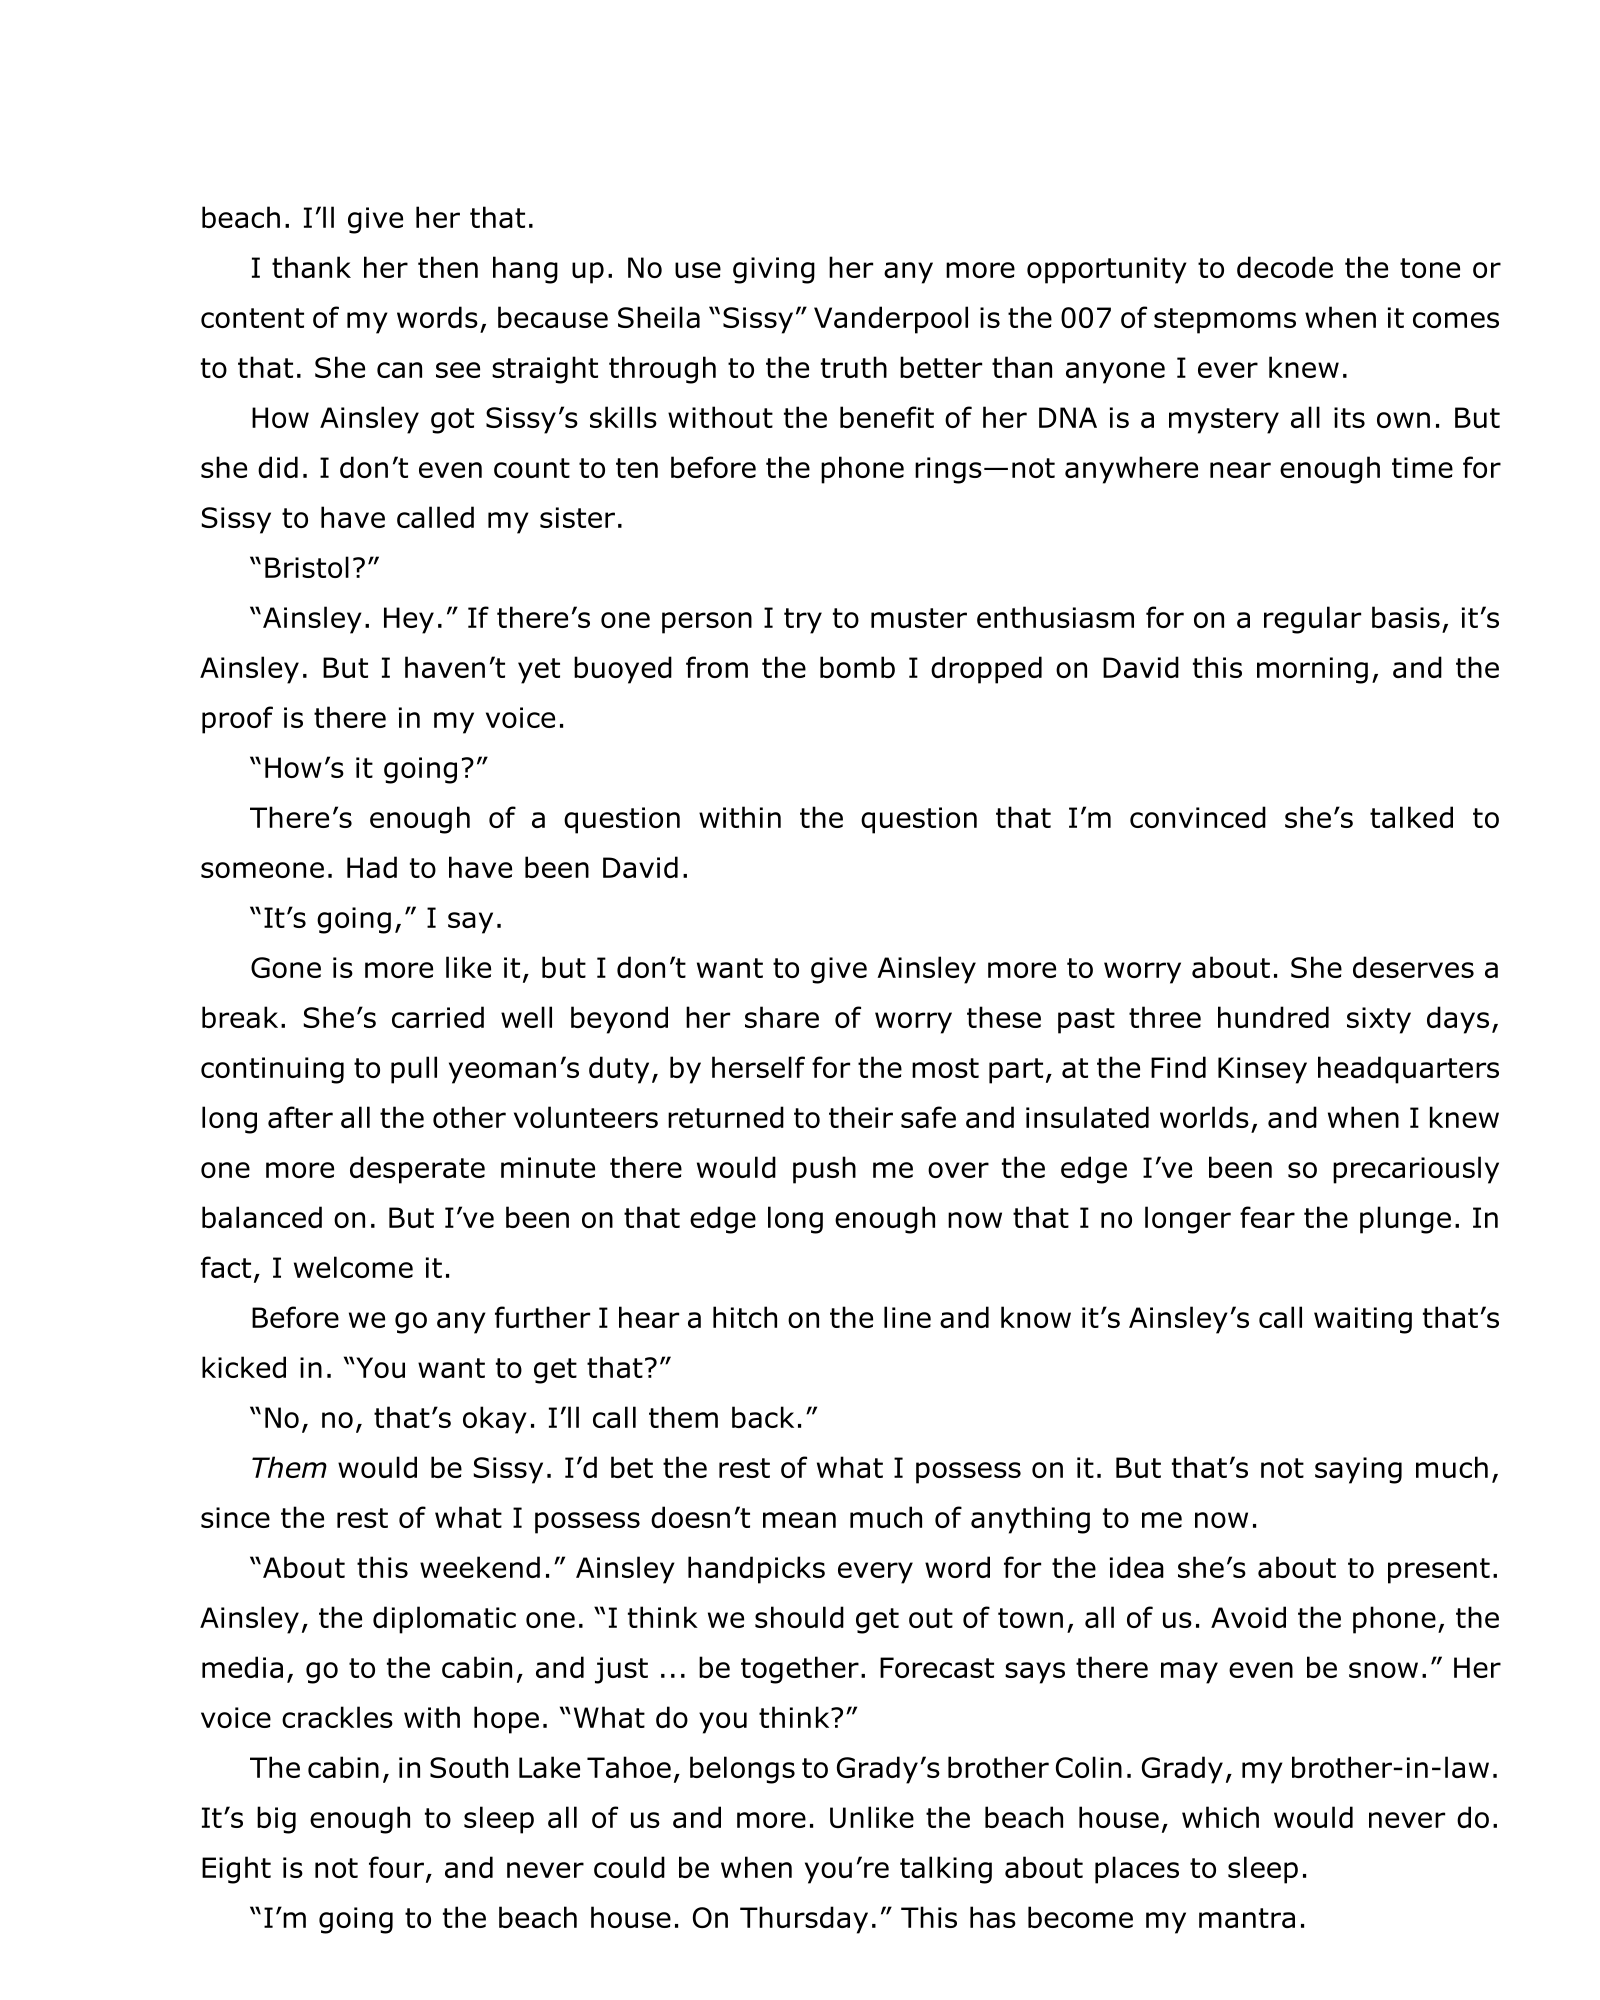  I want to click on can, so click(399, 370).
